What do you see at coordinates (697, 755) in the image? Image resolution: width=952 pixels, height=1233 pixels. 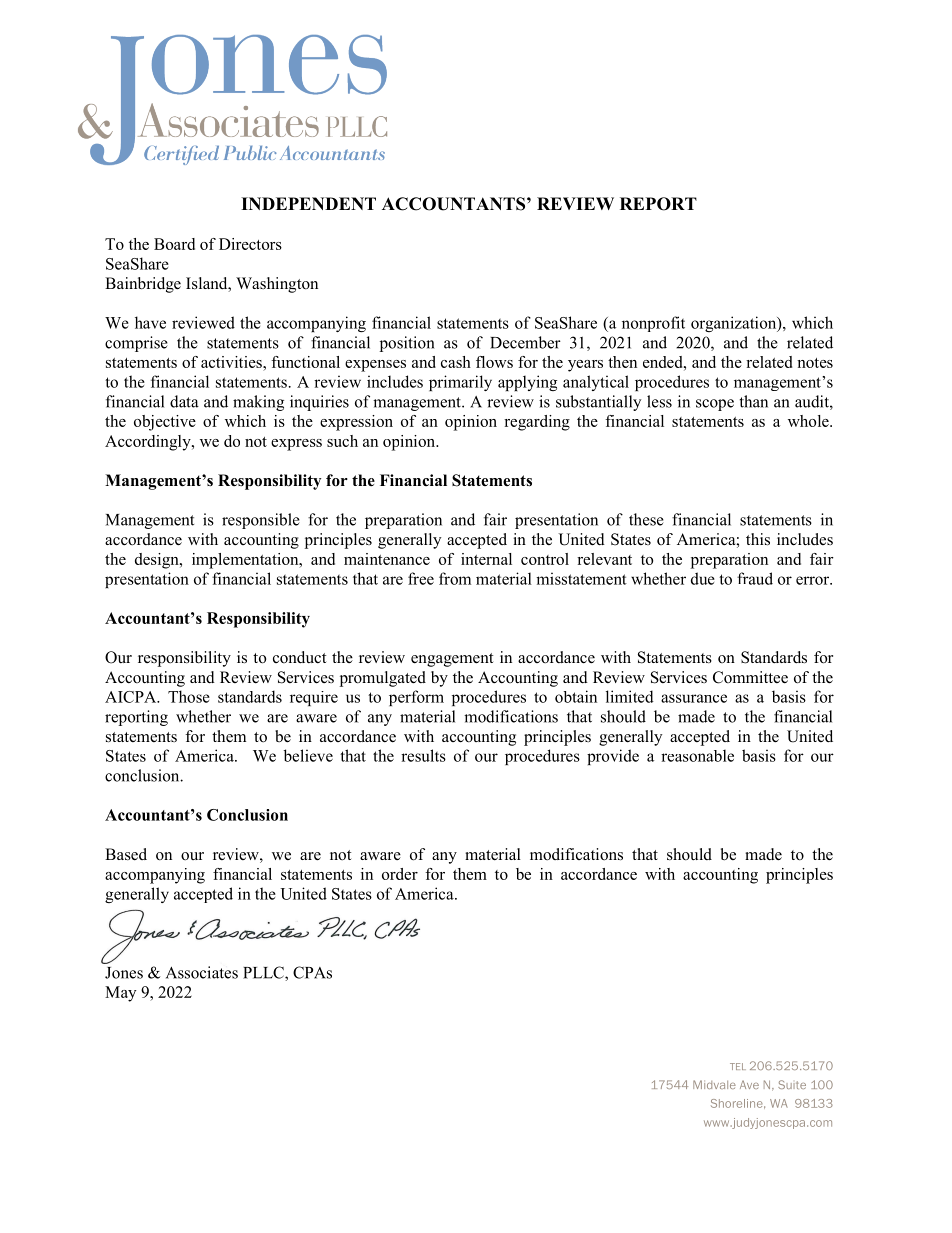 I see `reasonable` at bounding box center [697, 755].
